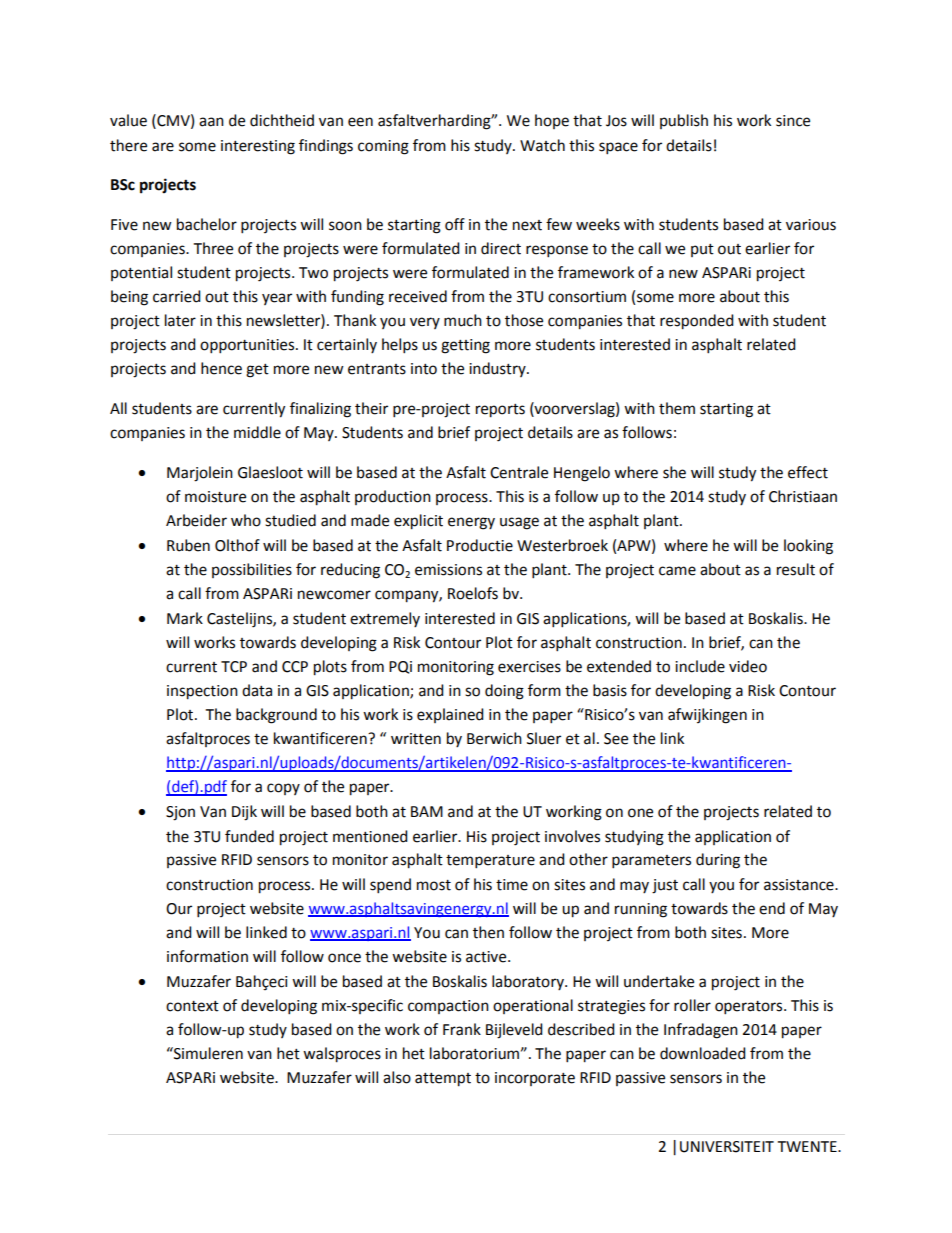 This screenshot has height=1233, width=952. I want to click on Centrale, so click(519, 472).
